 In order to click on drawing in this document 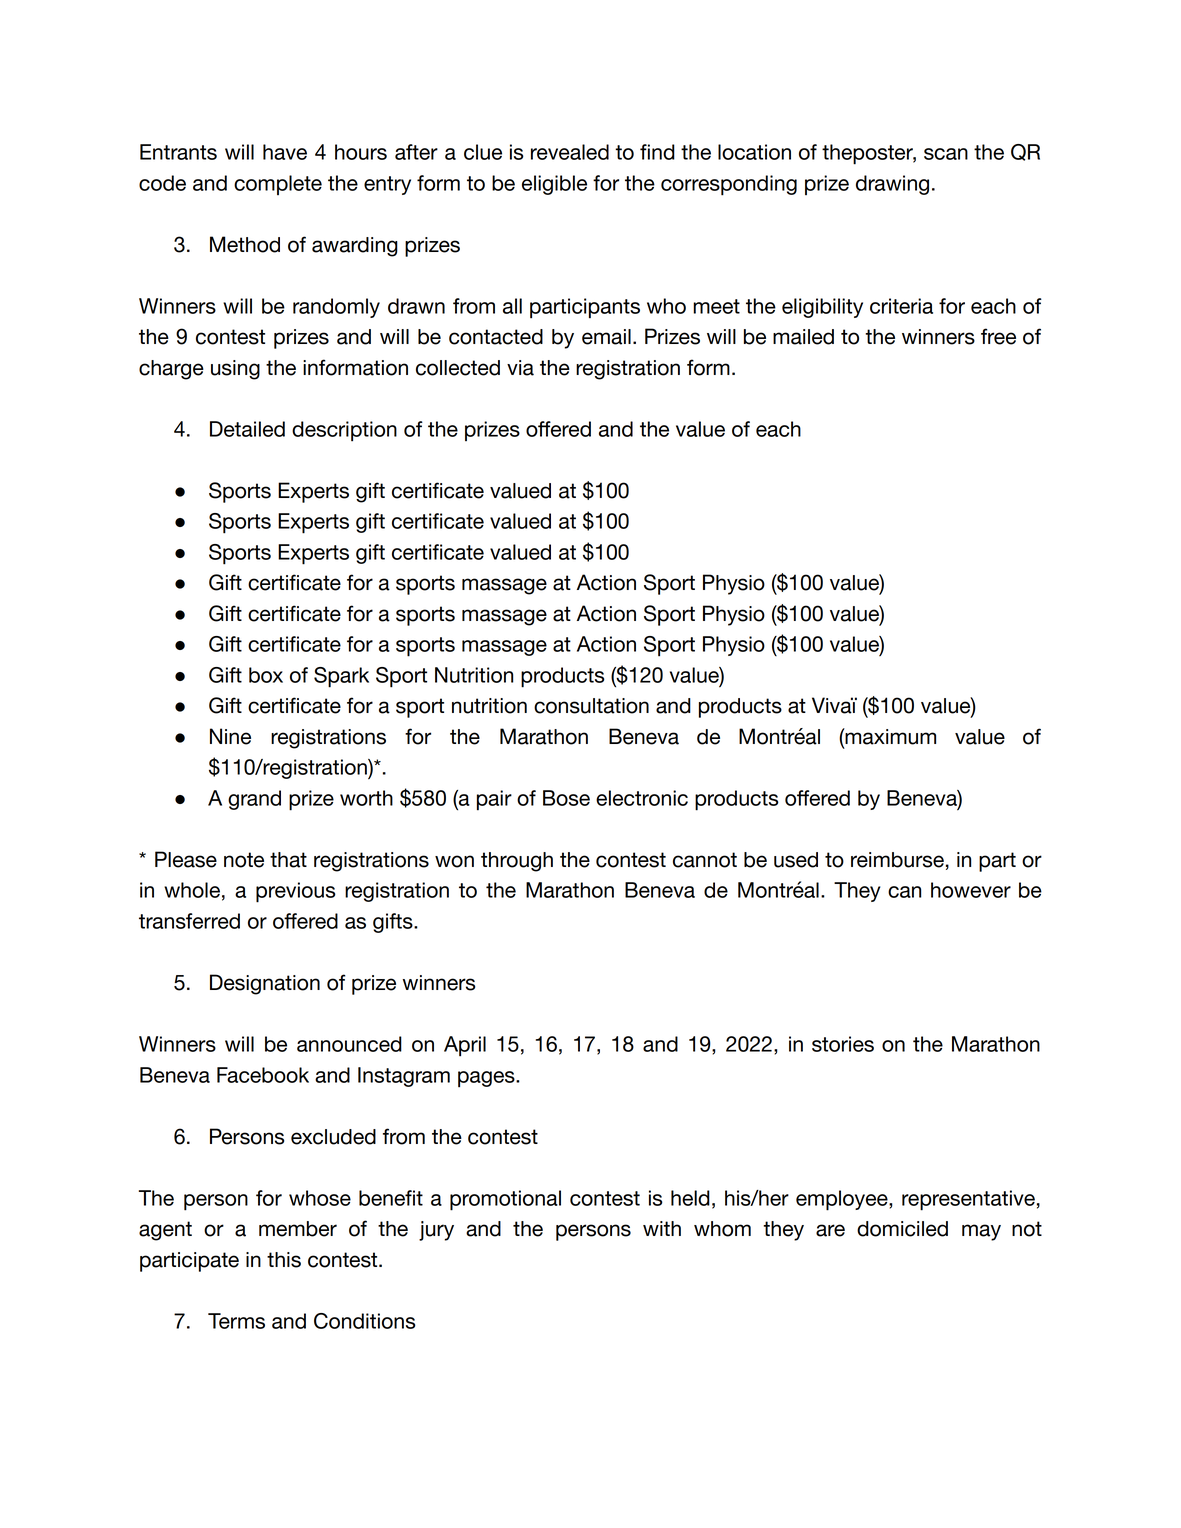, I will do `click(892, 185)`.
